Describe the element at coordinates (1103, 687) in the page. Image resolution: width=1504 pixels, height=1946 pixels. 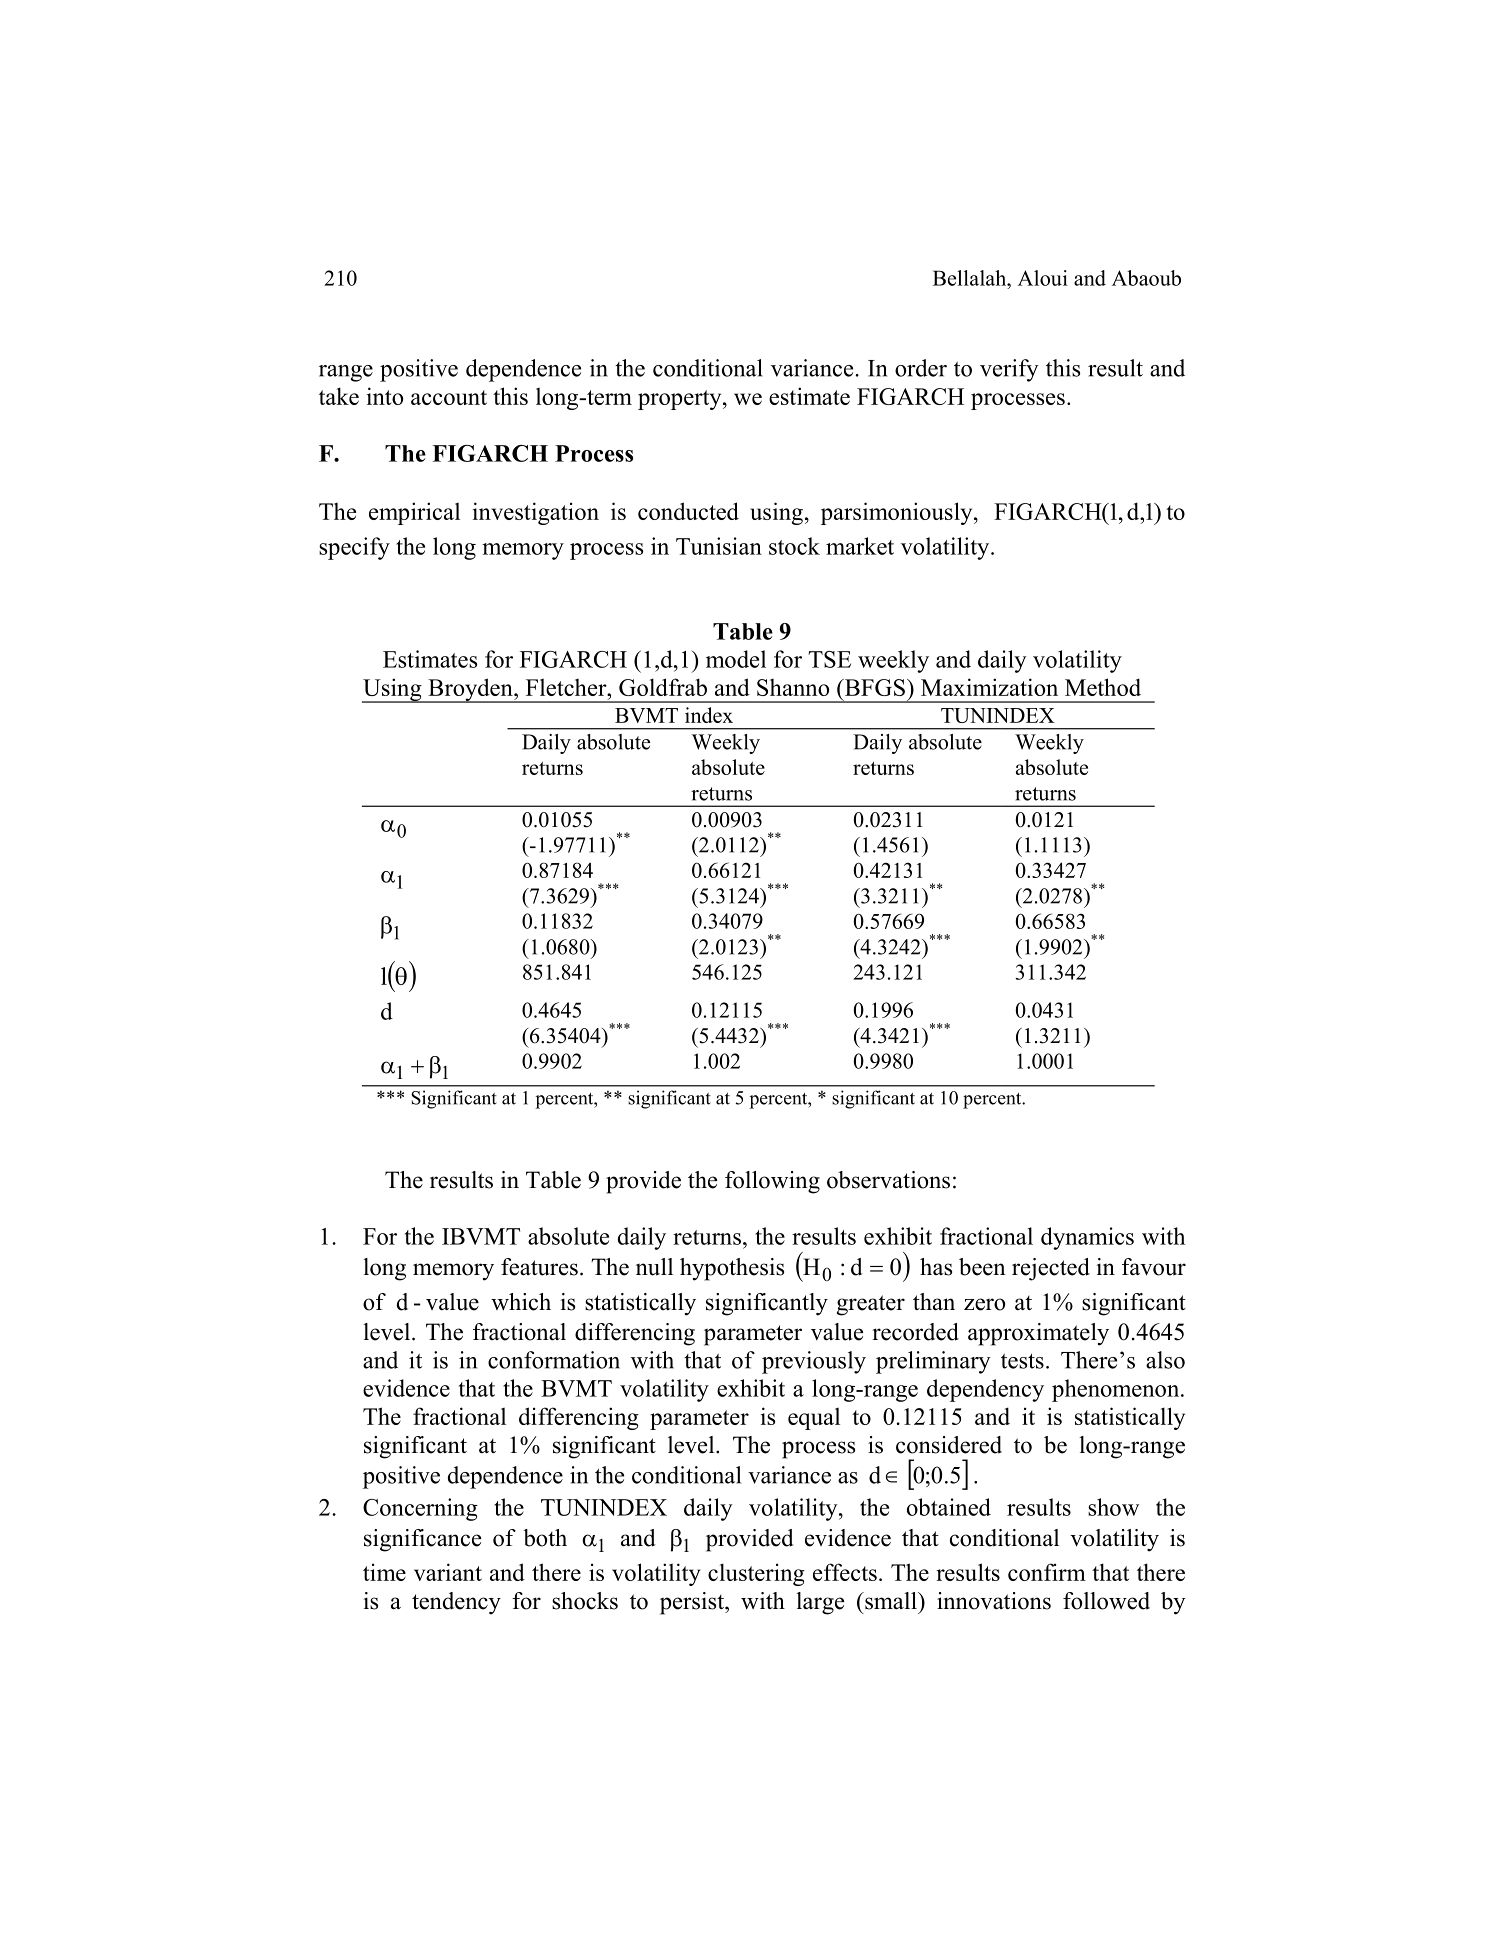
I see `Method` at that location.
